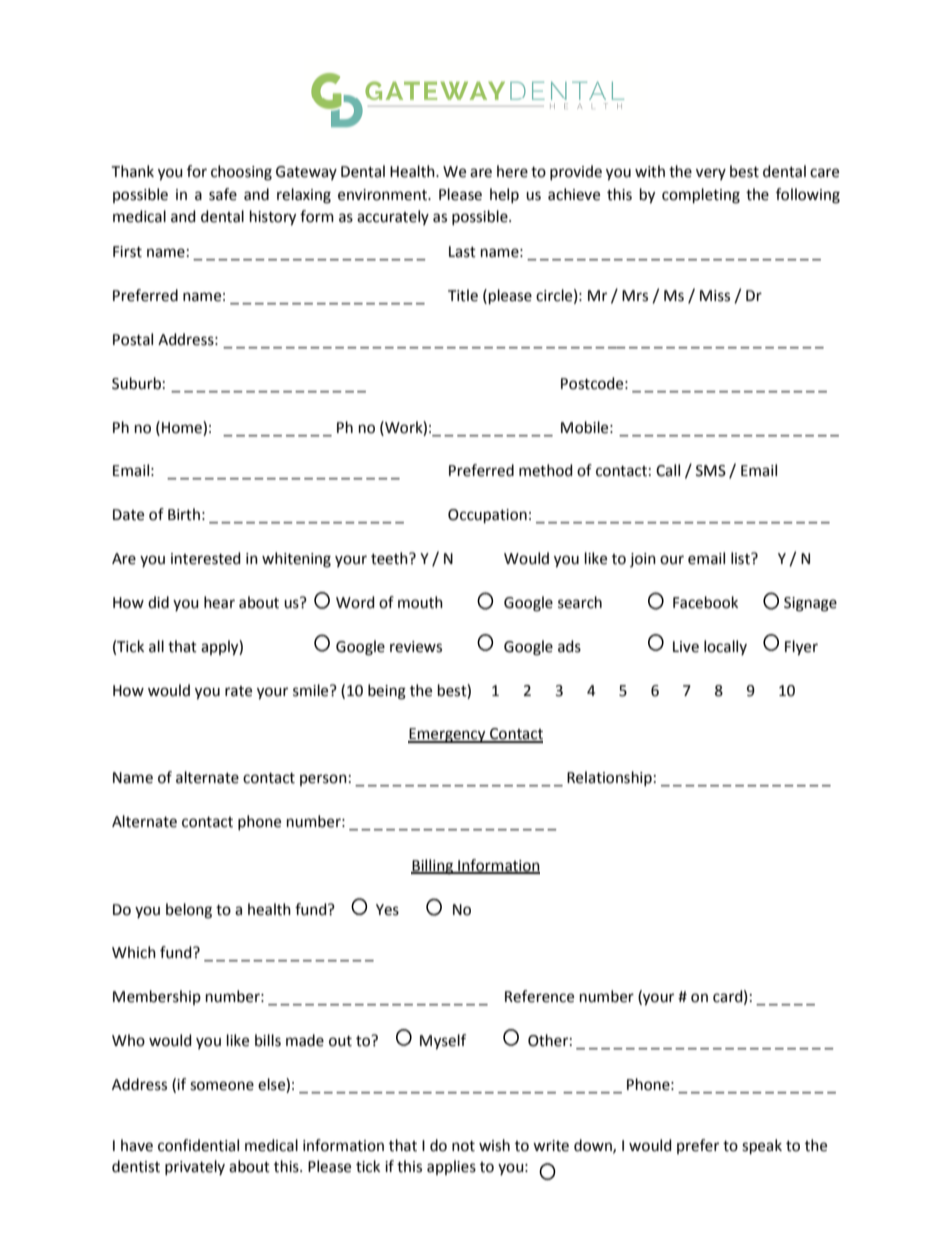 The width and height of the screenshot is (952, 1233). What do you see at coordinates (463, 1146) in the screenshot?
I see `not` at bounding box center [463, 1146].
